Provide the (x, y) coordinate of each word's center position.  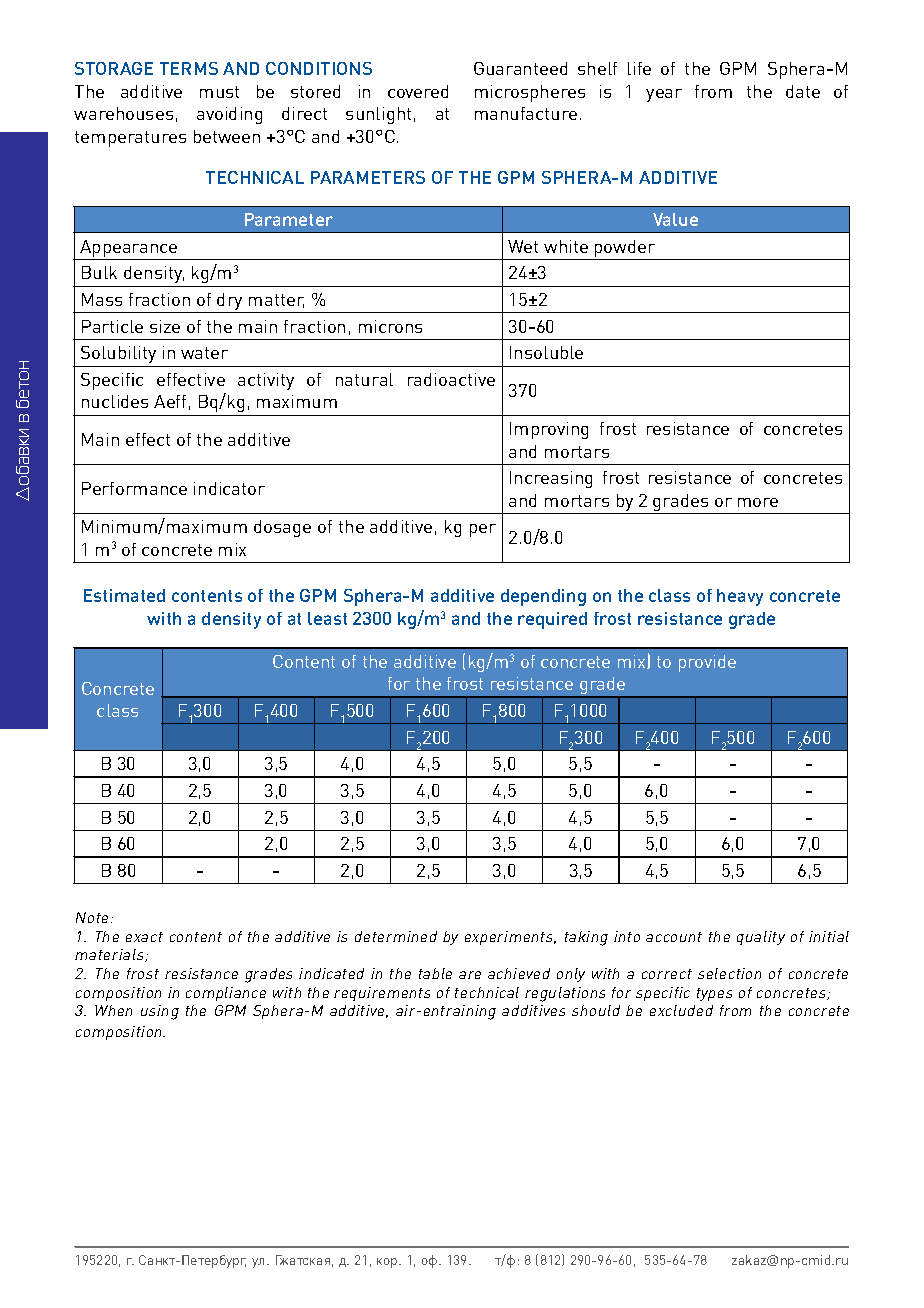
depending (543, 597)
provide (707, 663)
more (758, 502)
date (803, 91)
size (165, 326)
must (219, 92)
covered (418, 91)
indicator (229, 488)
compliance (226, 994)
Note (94, 917)
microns (390, 326)
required (552, 620)
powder (625, 250)
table (435, 973)
